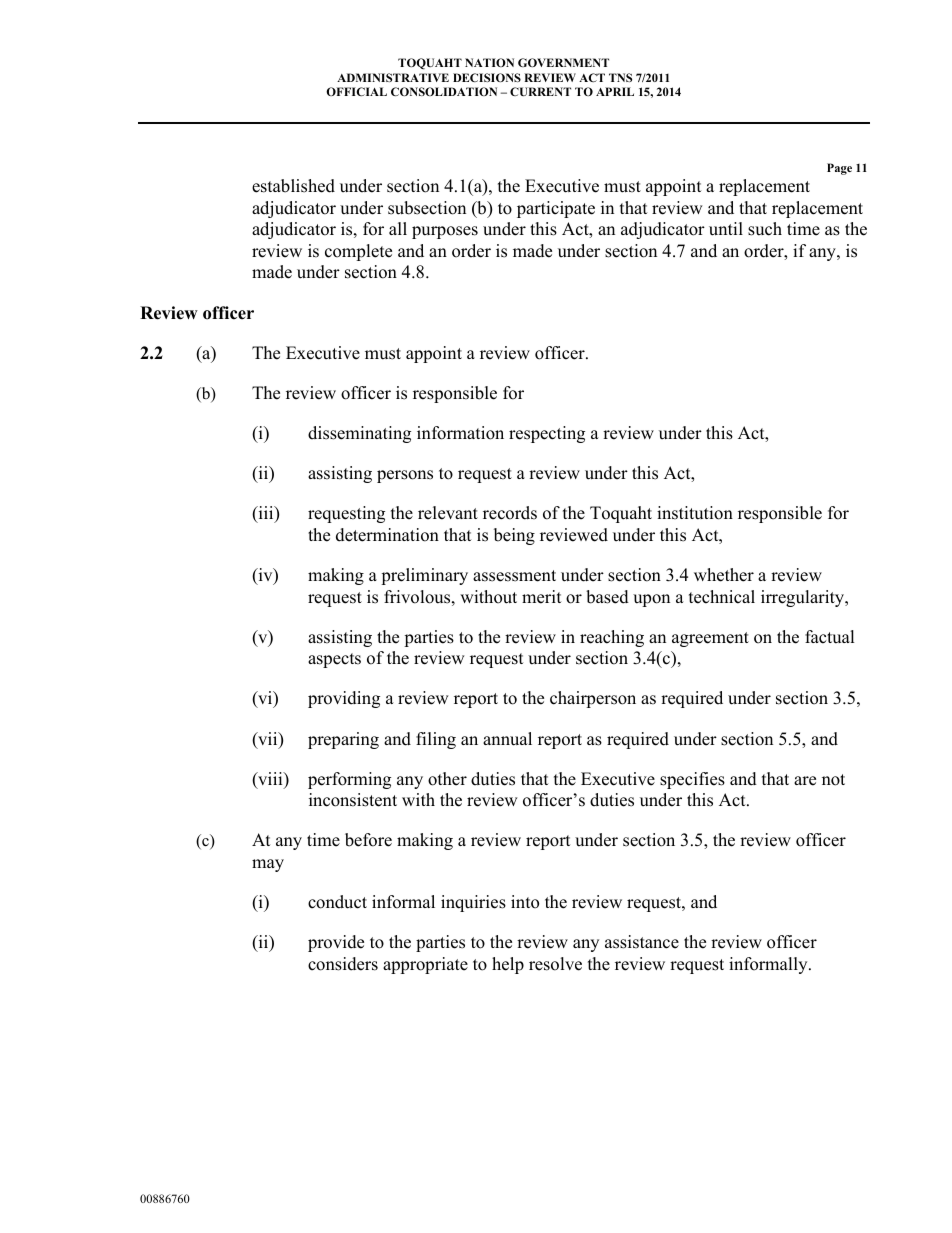 The height and width of the page is (1233, 952). I want to click on records, so click(510, 513).
